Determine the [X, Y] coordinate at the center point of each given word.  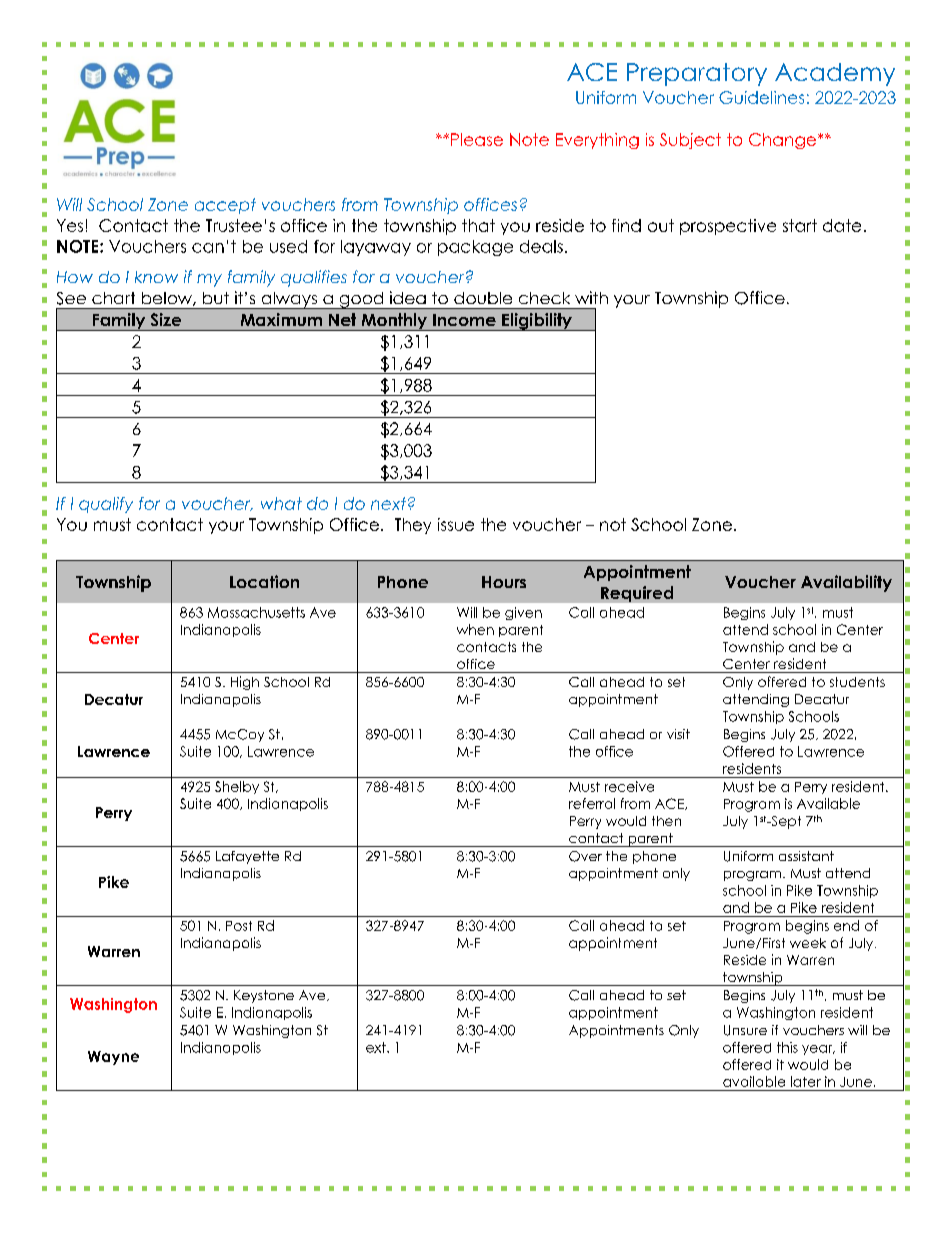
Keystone [264, 996]
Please [477, 139]
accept [225, 206]
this [787, 1047]
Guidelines [761, 97]
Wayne [113, 1058]
